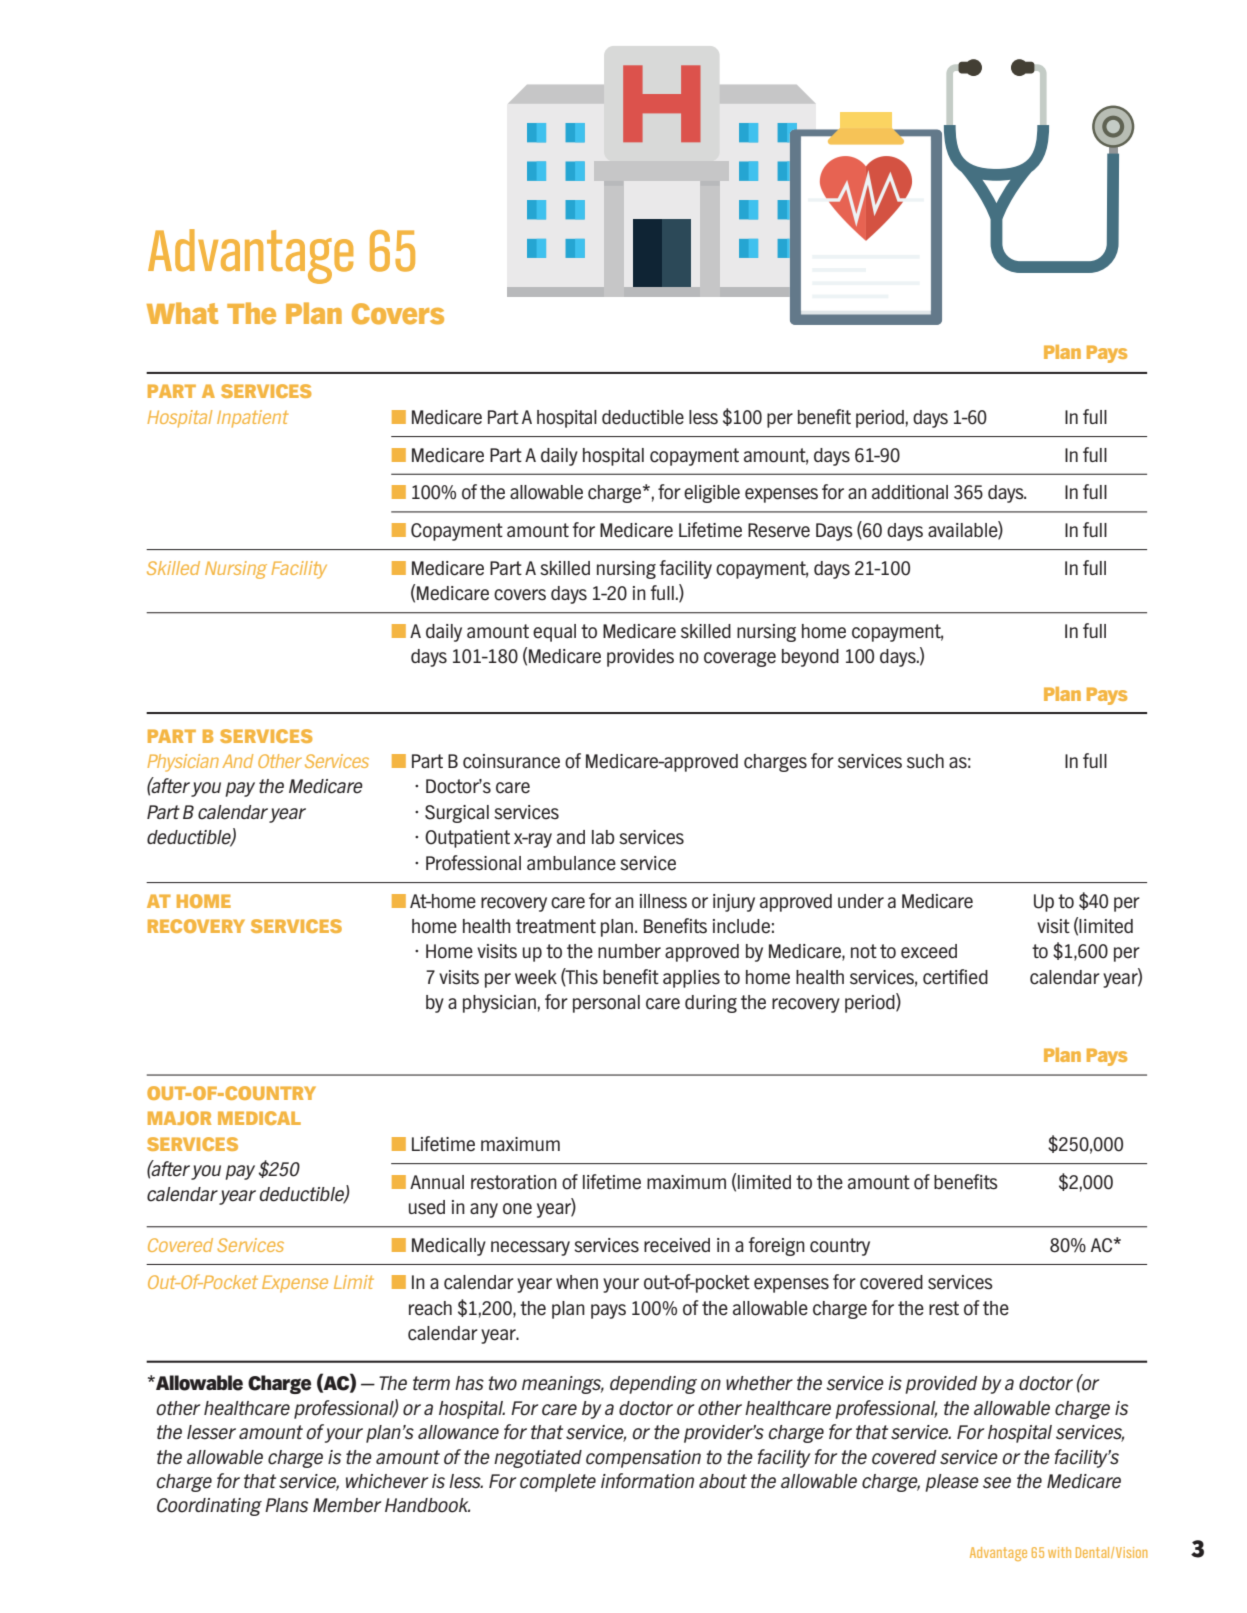 The width and height of the page is (1247, 1613). What do you see at coordinates (629, 951) in the page?
I see `number` at bounding box center [629, 951].
